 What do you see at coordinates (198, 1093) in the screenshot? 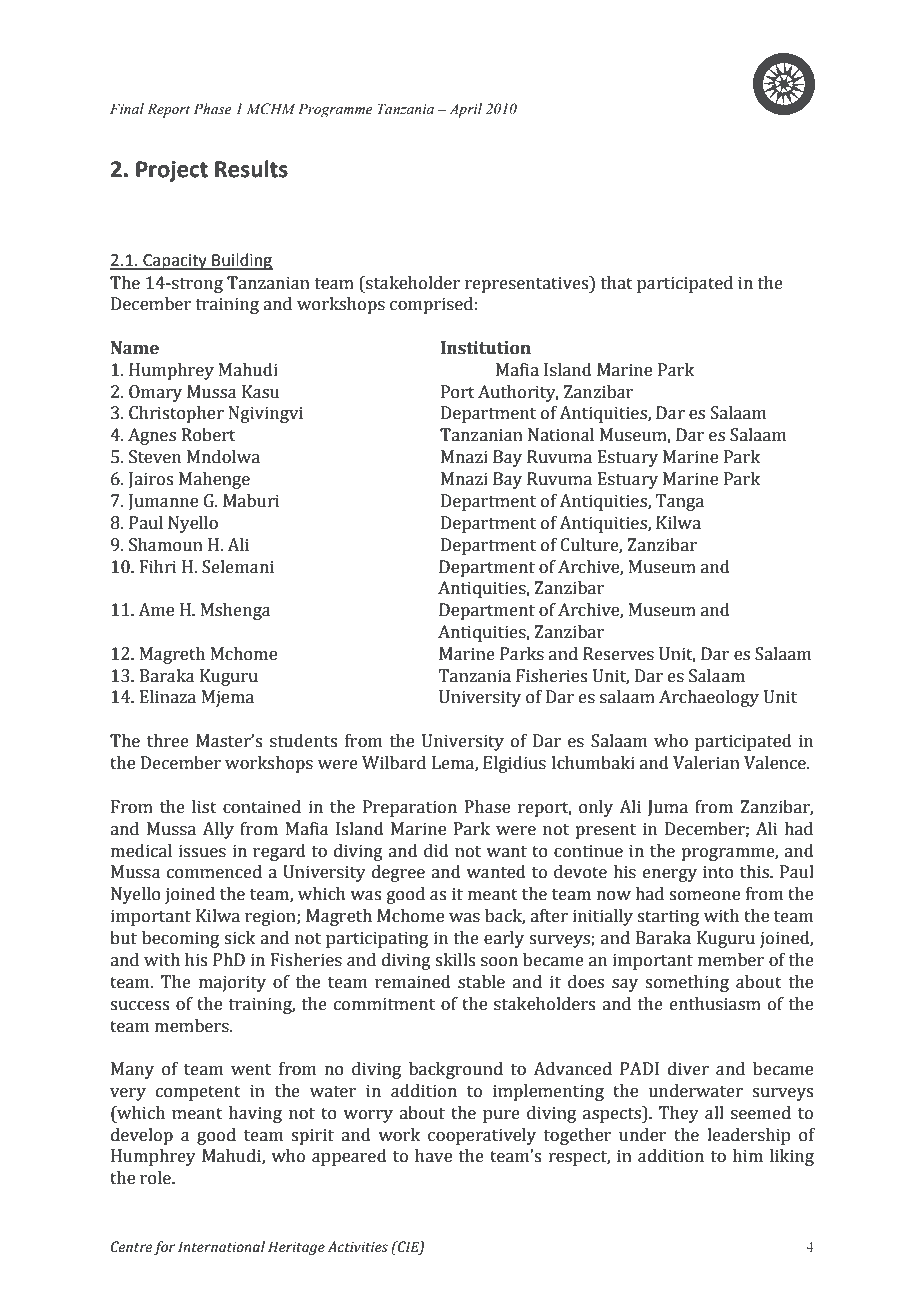
I see `competent` at bounding box center [198, 1093].
